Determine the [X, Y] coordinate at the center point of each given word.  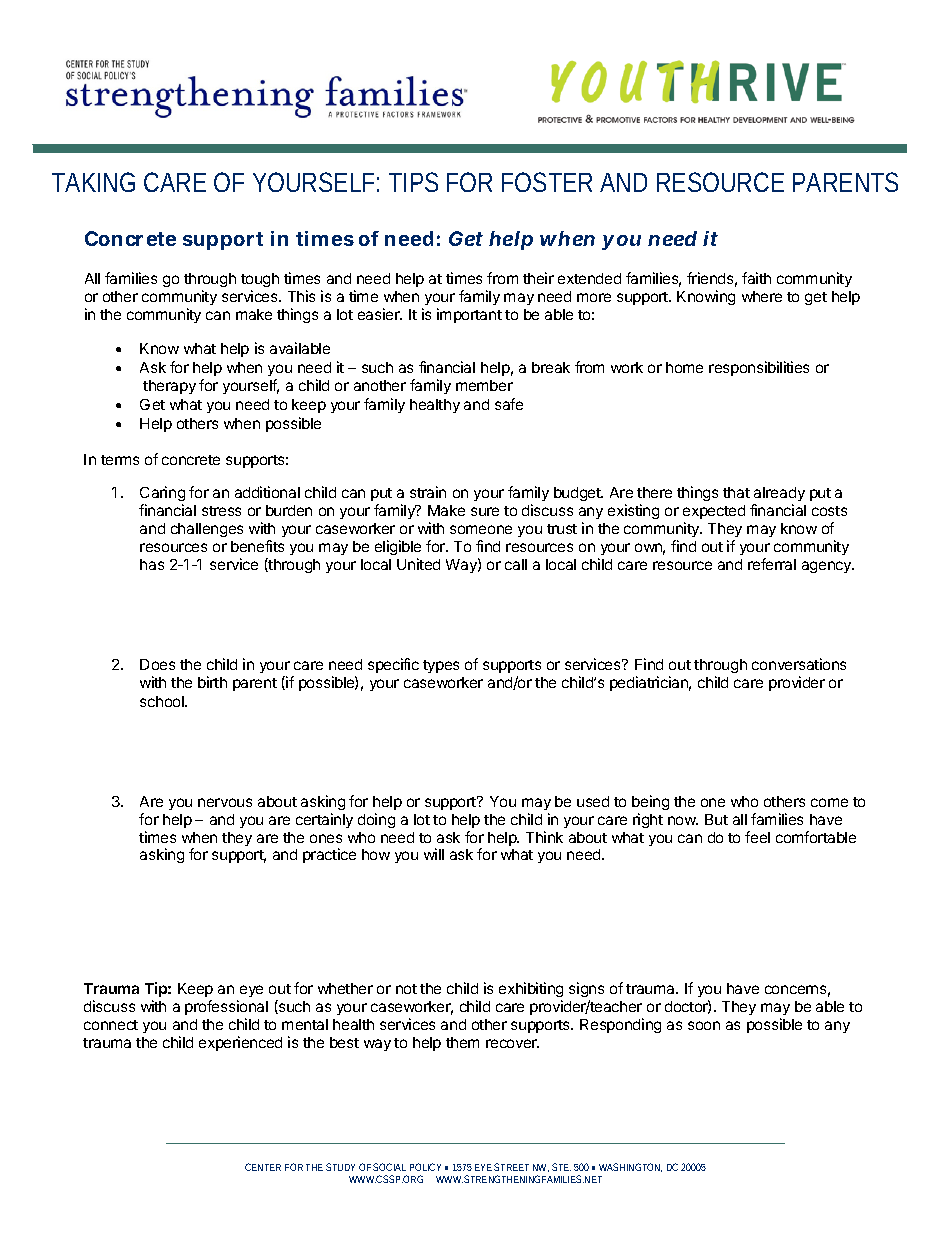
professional [226, 1007]
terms [120, 460]
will [434, 854]
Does [157, 664]
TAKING [93, 182]
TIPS [413, 182]
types [441, 666]
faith [756, 278]
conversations [799, 664]
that [736, 492]
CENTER [263, 1167]
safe [509, 404]
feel [757, 837]
